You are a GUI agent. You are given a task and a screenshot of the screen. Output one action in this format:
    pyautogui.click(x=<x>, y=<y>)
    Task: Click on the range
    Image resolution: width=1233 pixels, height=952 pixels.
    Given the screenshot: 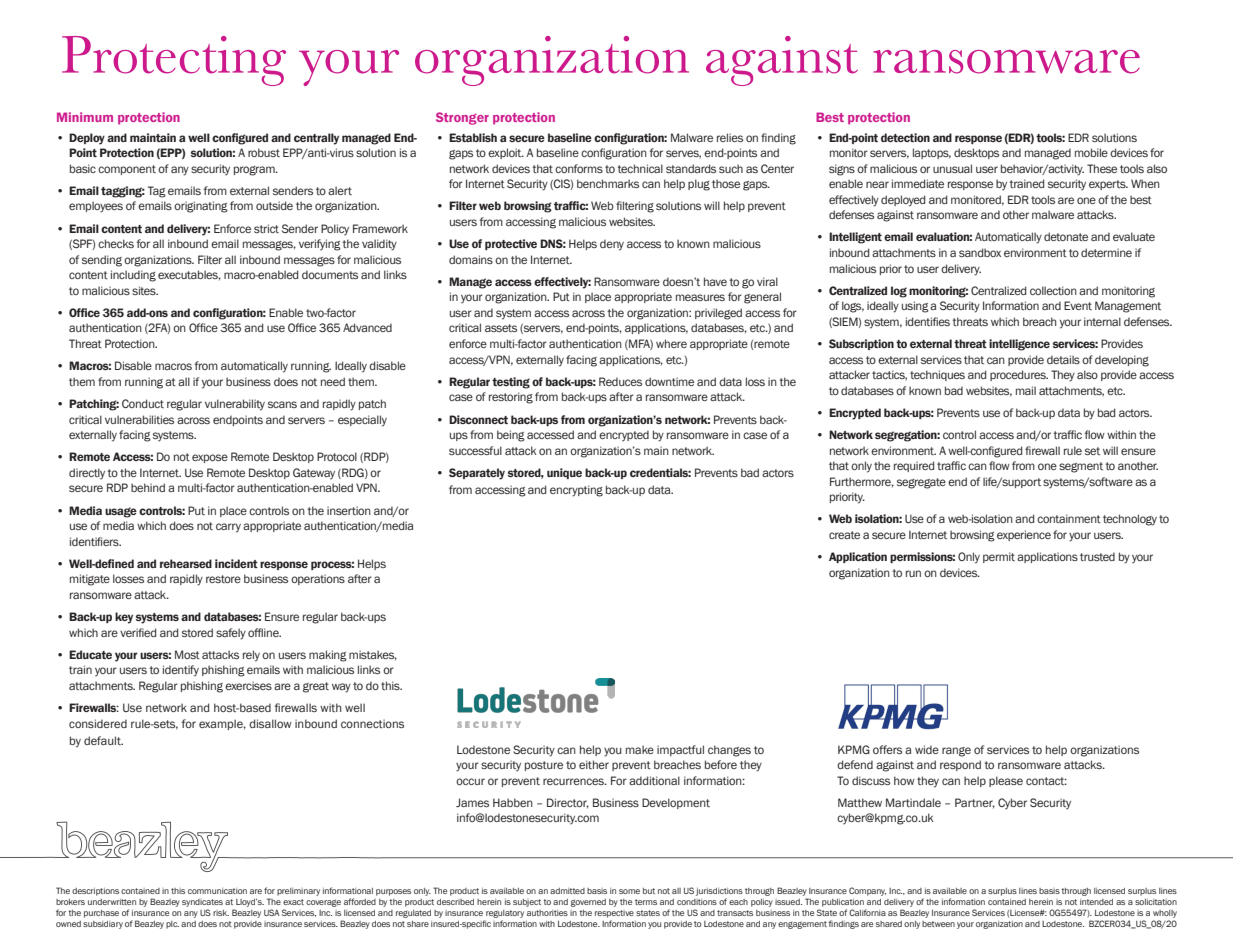 What is the action you would take?
    pyautogui.click(x=956, y=752)
